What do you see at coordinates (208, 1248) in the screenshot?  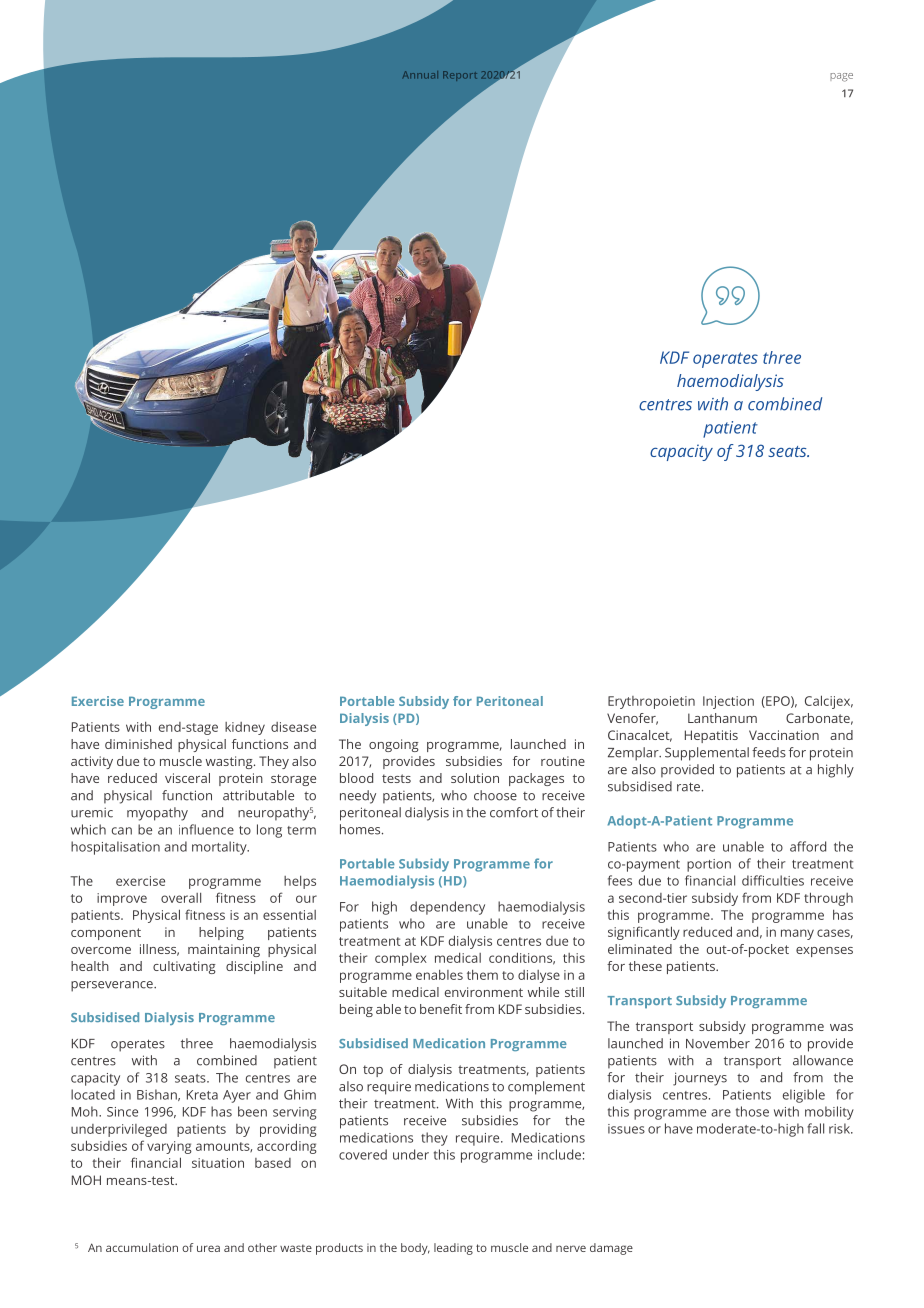 I see `urea` at bounding box center [208, 1248].
